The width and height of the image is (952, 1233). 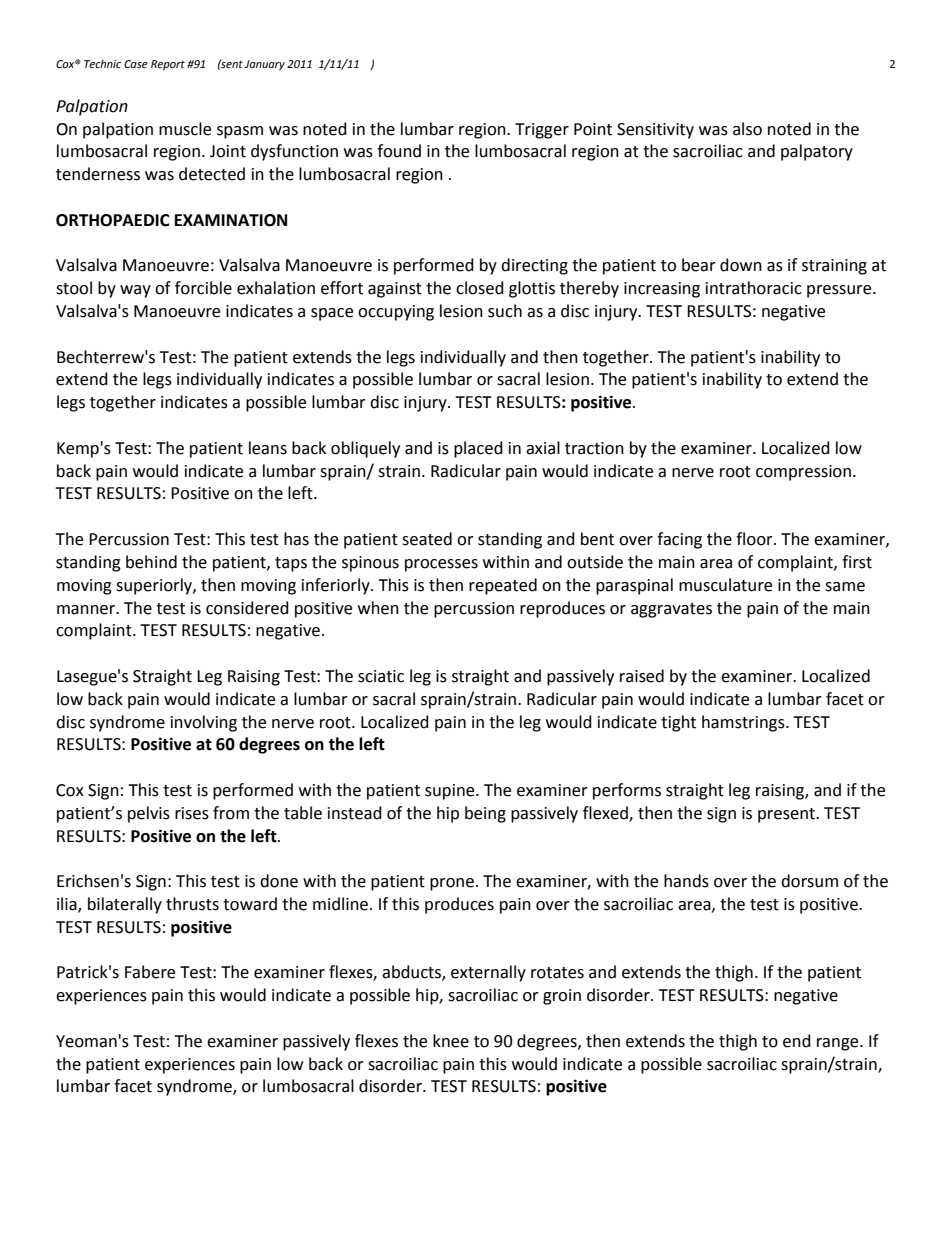 I want to click on supine, so click(x=451, y=792).
